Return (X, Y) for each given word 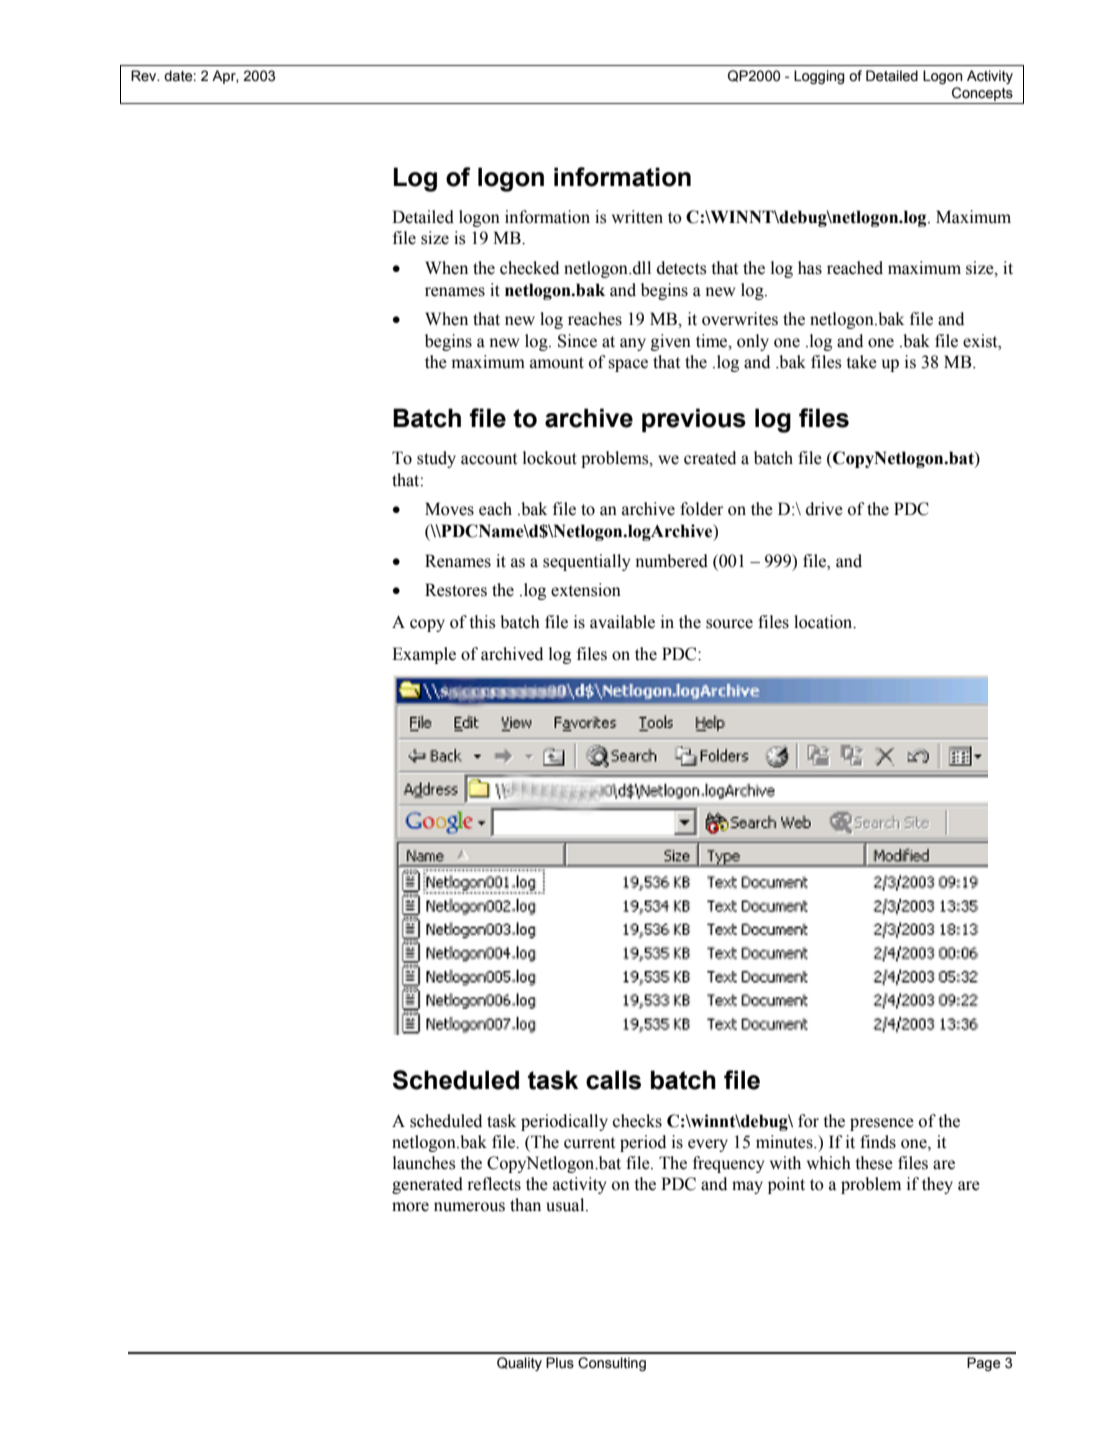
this (482, 622)
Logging (819, 77)
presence (882, 1124)
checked (529, 268)
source (729, 624)
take (862, 362)
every (708, 1145)
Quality (519, 1364)
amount (557, 363)
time (713, 341)
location (824, 622)
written (637, 217)
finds (878, 1142)
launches (424, 1163)
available (622, 622)
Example (424, 655)
